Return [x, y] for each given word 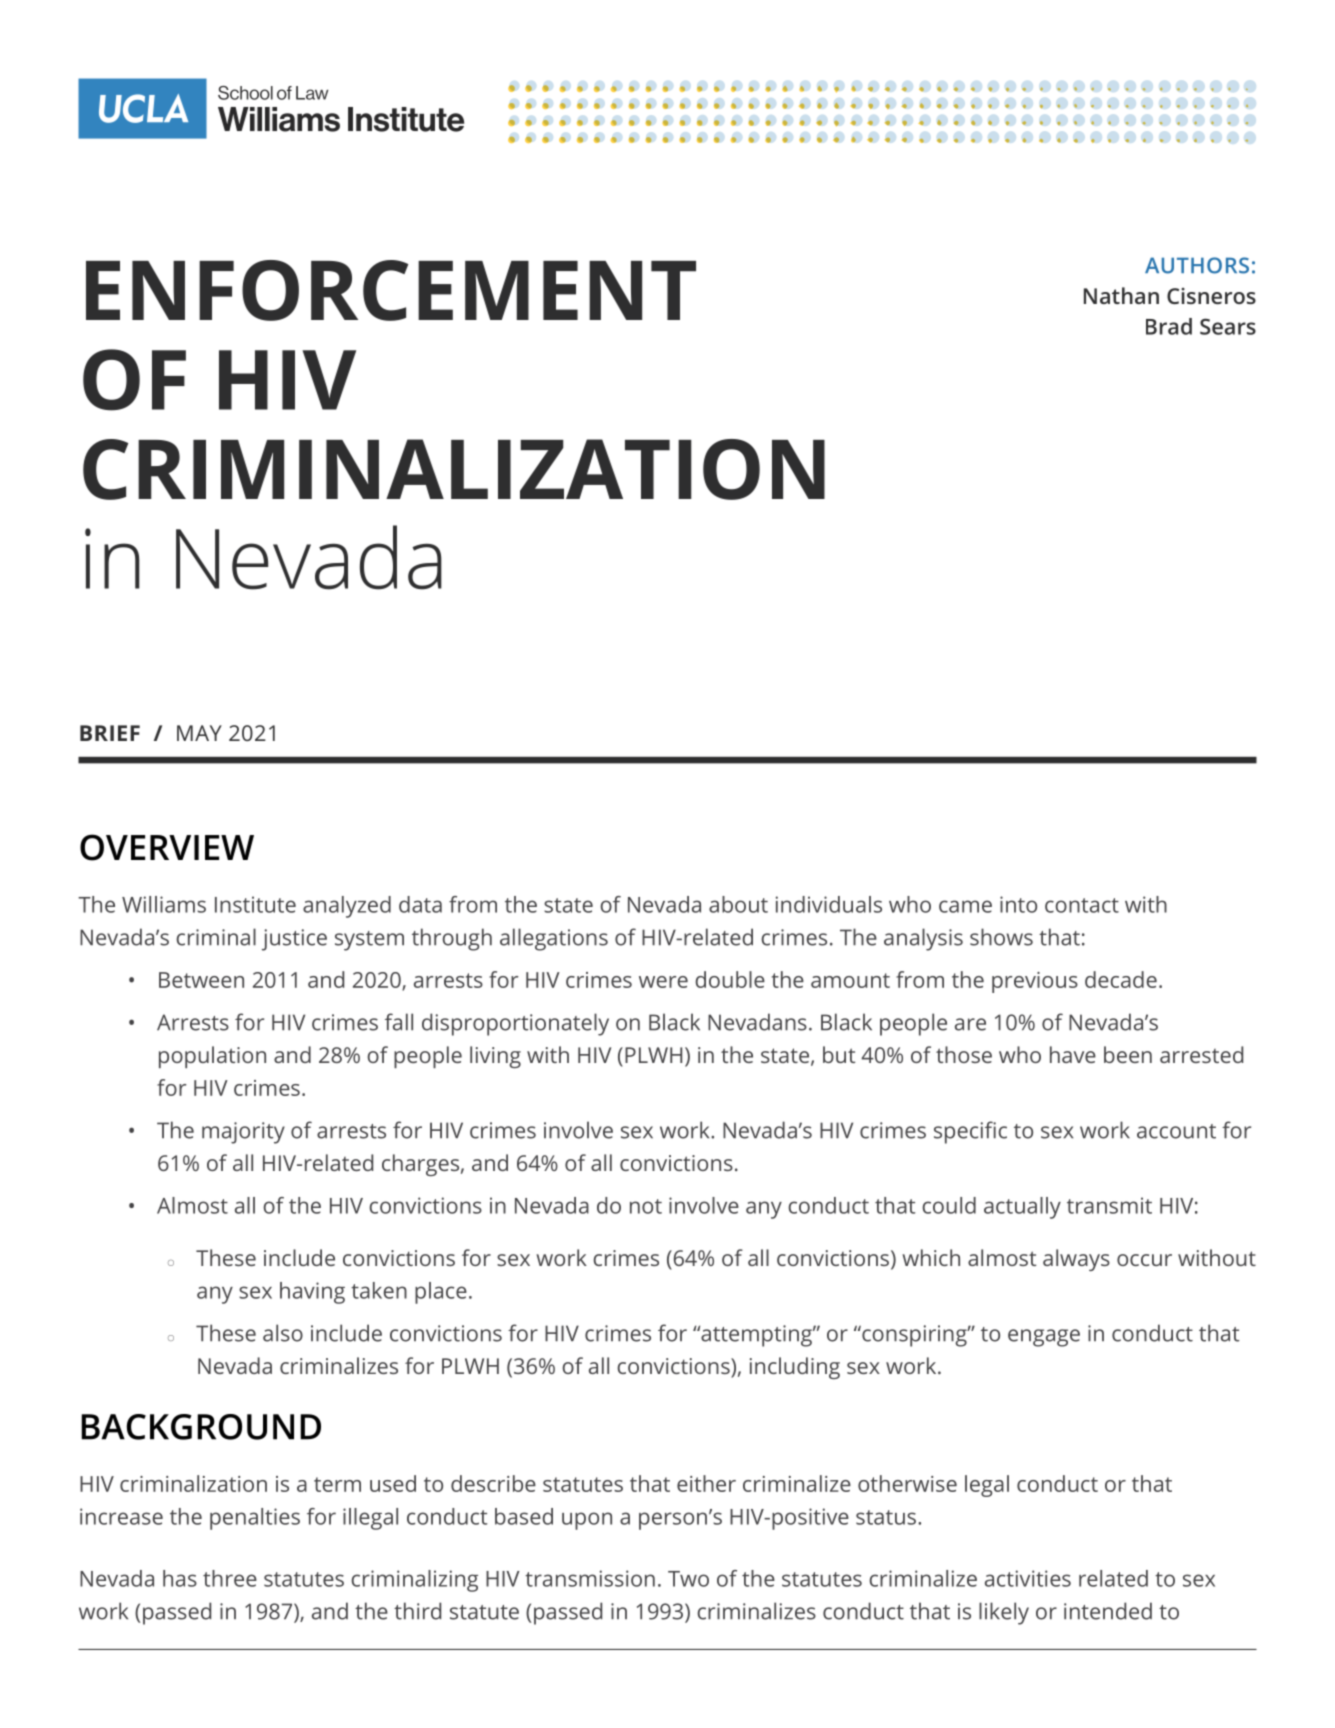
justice [294, 940]
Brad [1169, 326]
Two [688, 1579]
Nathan [1121, 295]
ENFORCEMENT [391, 290]
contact [1082, 905]
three [230, 1578]
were [663, 982]
